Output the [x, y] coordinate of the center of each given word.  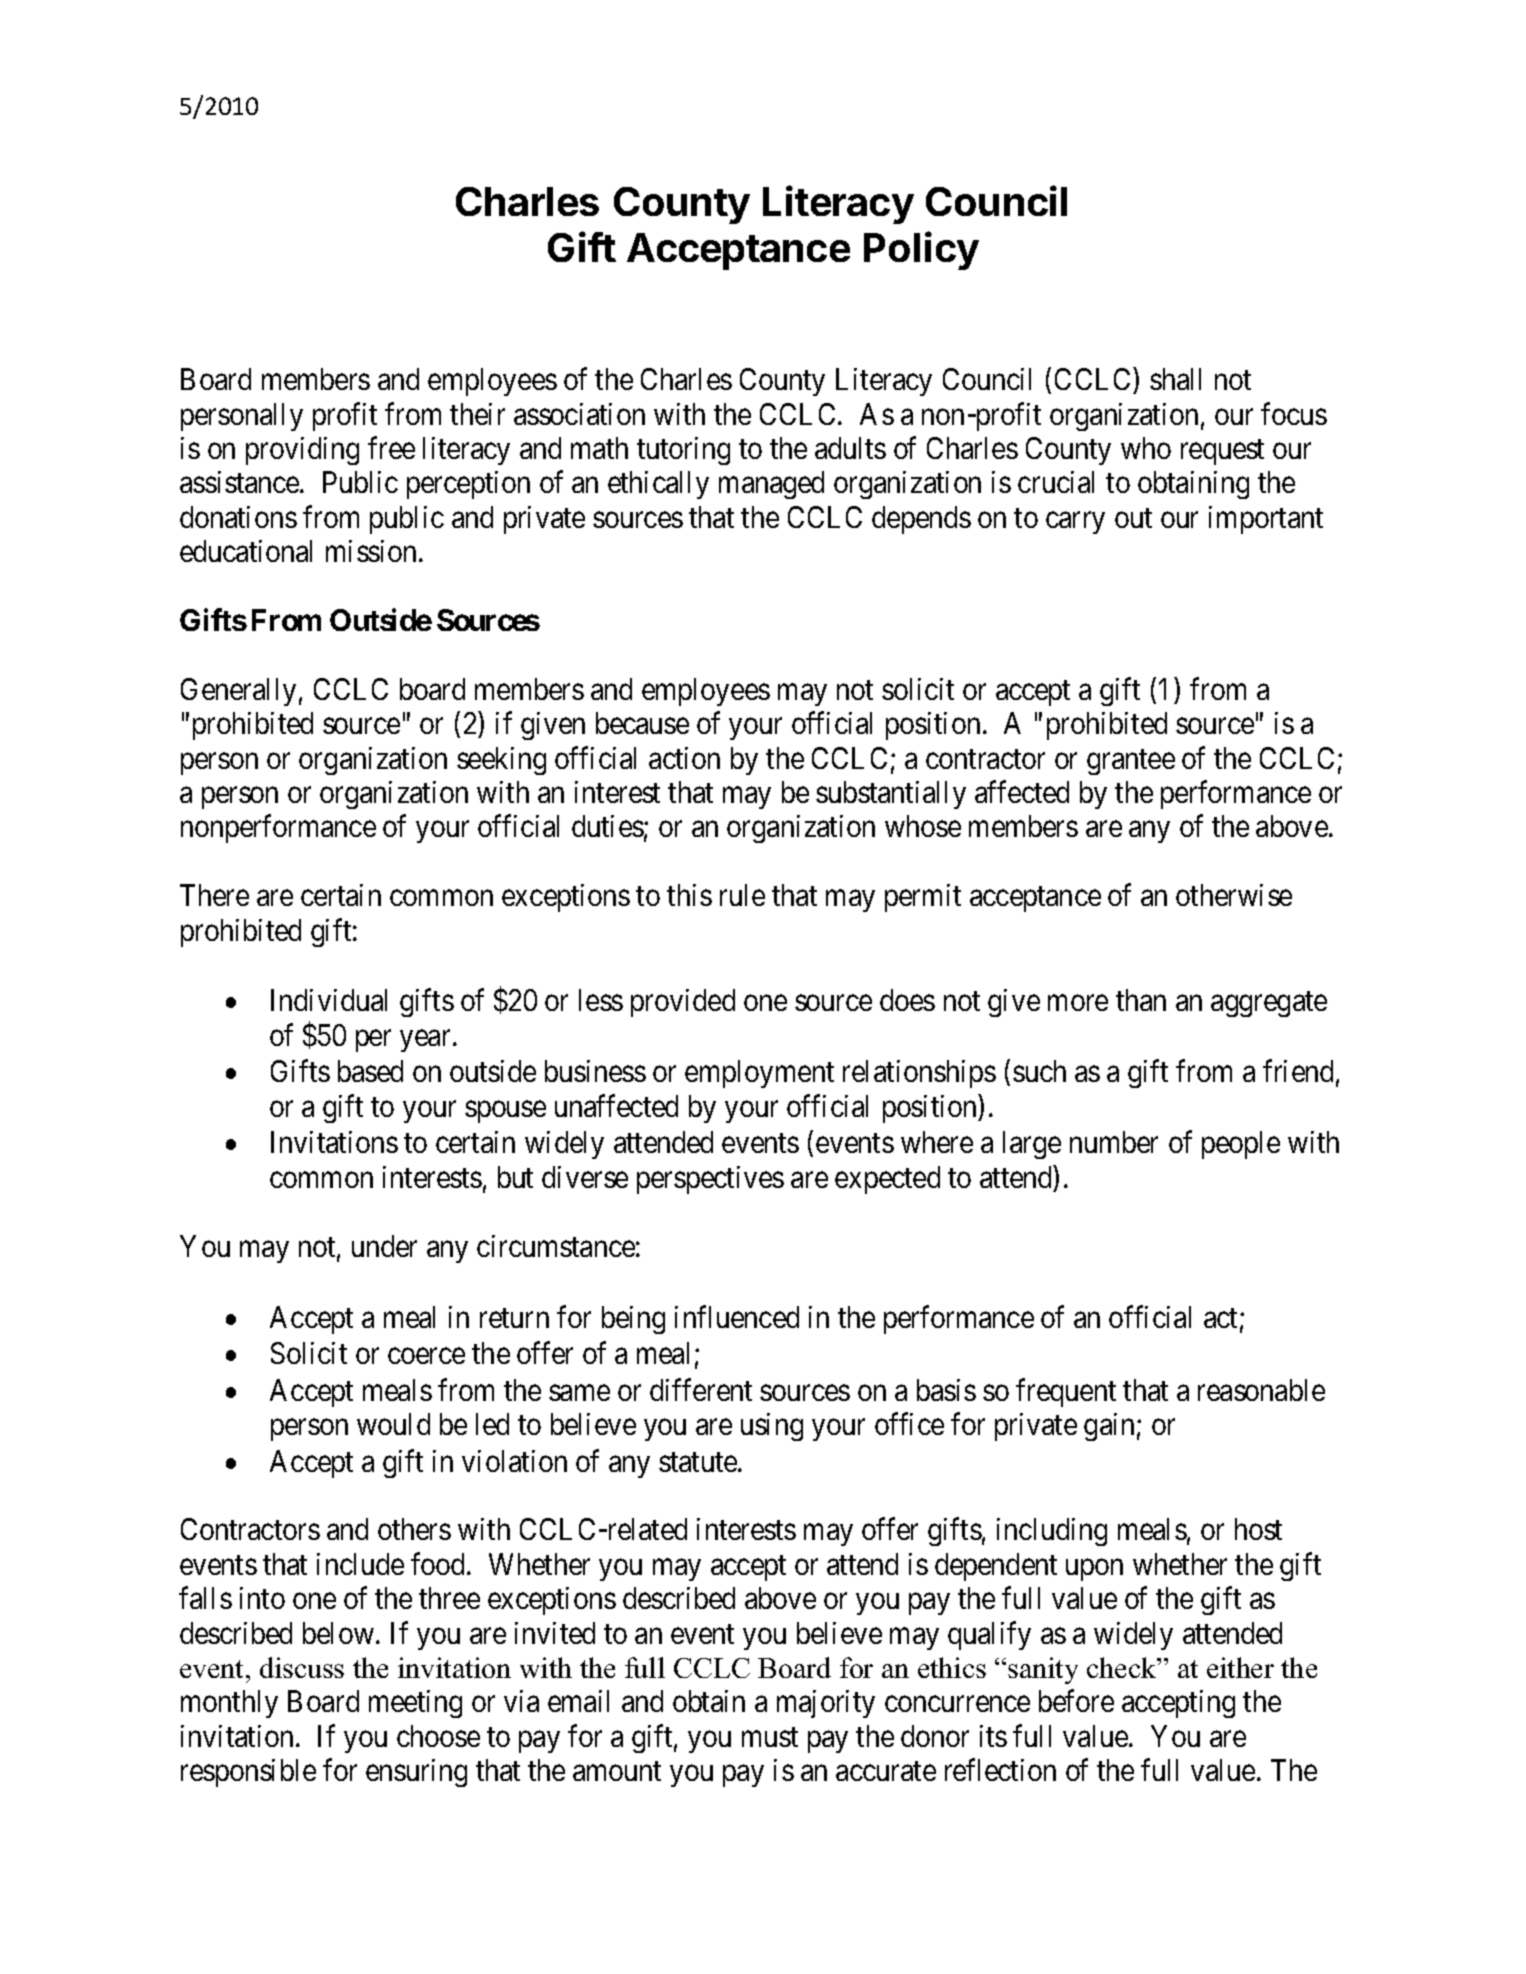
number [1114, 1142]
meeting [415, 1704]
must [770, 1737]
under [384, 1246]
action [684, 758]
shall [1175, 379]
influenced [737, 1316]
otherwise [1234, 895]
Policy [921, 250]
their [477, 414]
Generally [238, 692]
